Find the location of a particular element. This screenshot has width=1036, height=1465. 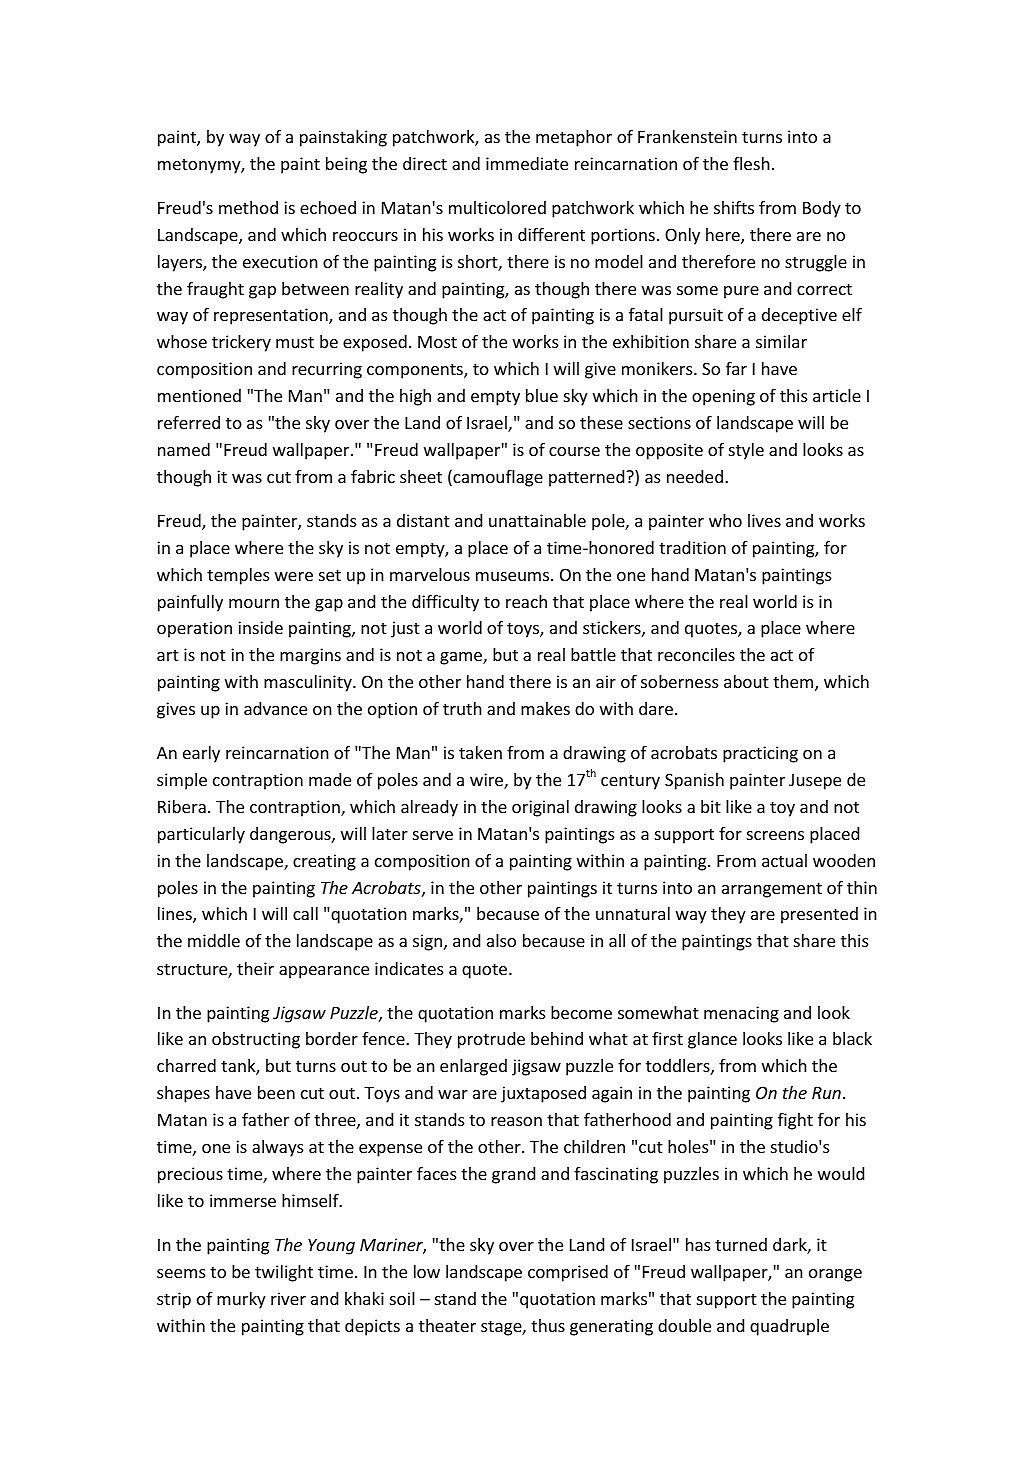

flesh is located at coordinates (751, 163).
